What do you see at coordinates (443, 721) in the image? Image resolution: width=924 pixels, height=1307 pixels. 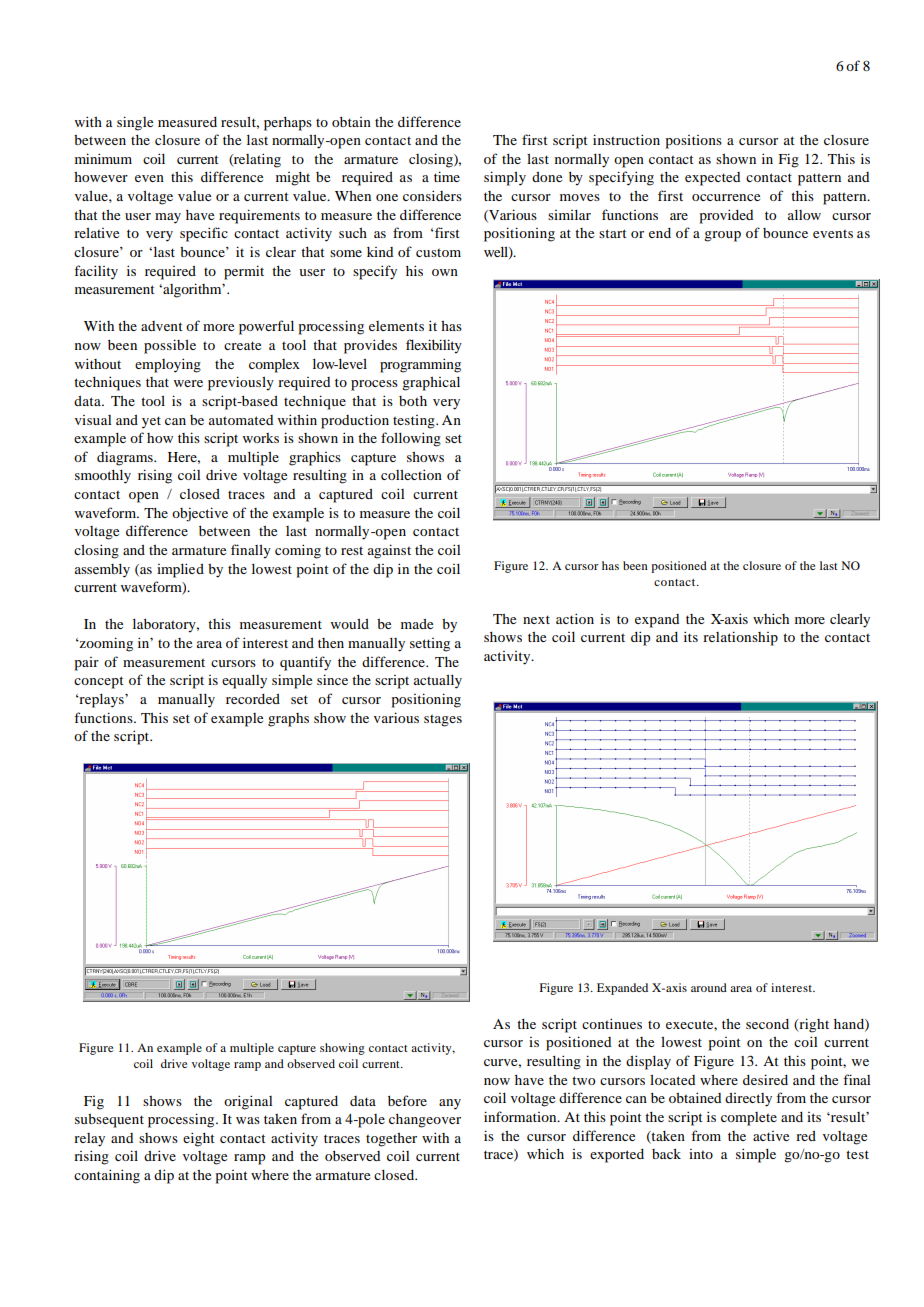 I see `stages` at bounding box center [443, 721].
